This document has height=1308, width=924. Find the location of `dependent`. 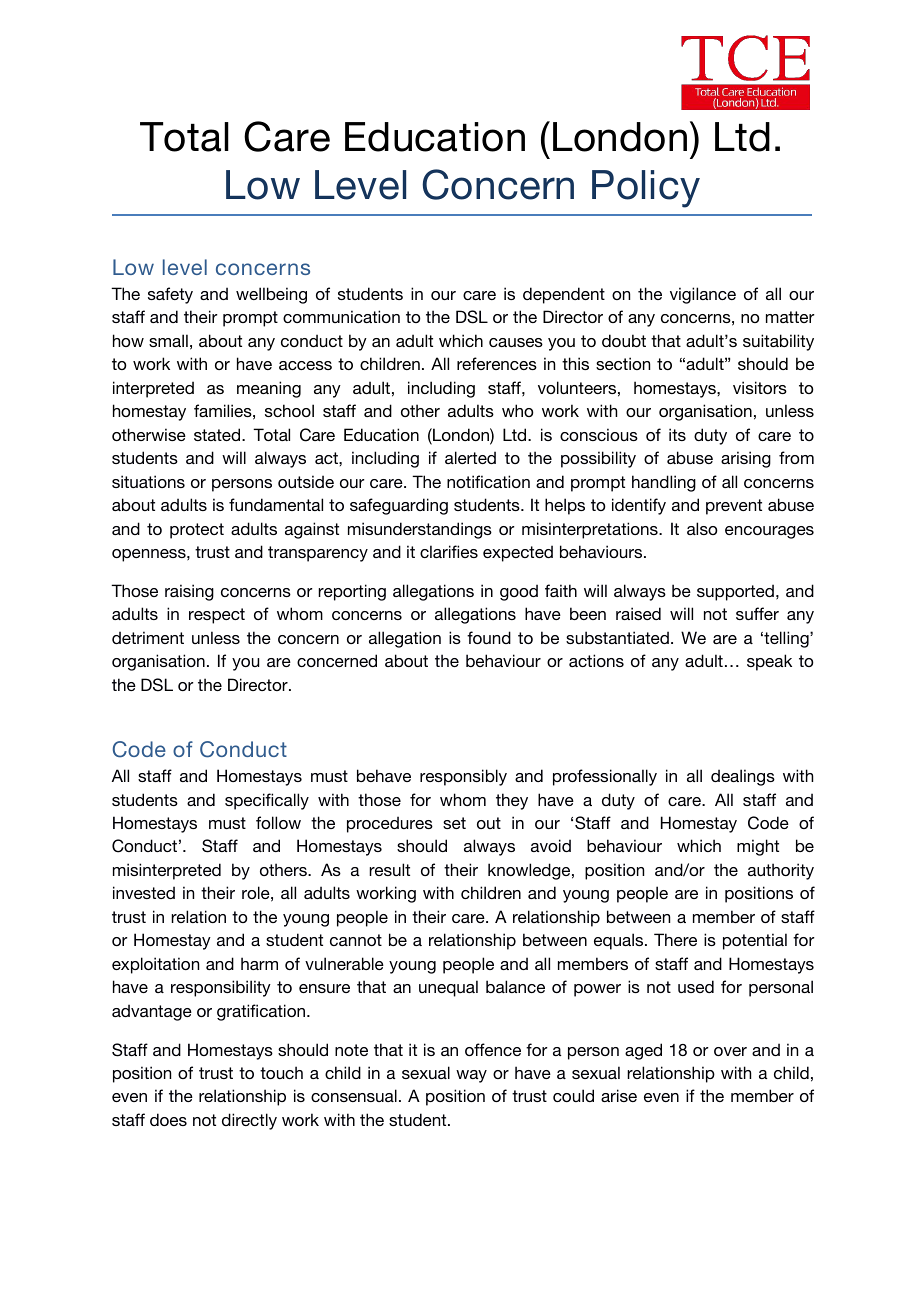

dependent is located at coordinates (564, 295).
